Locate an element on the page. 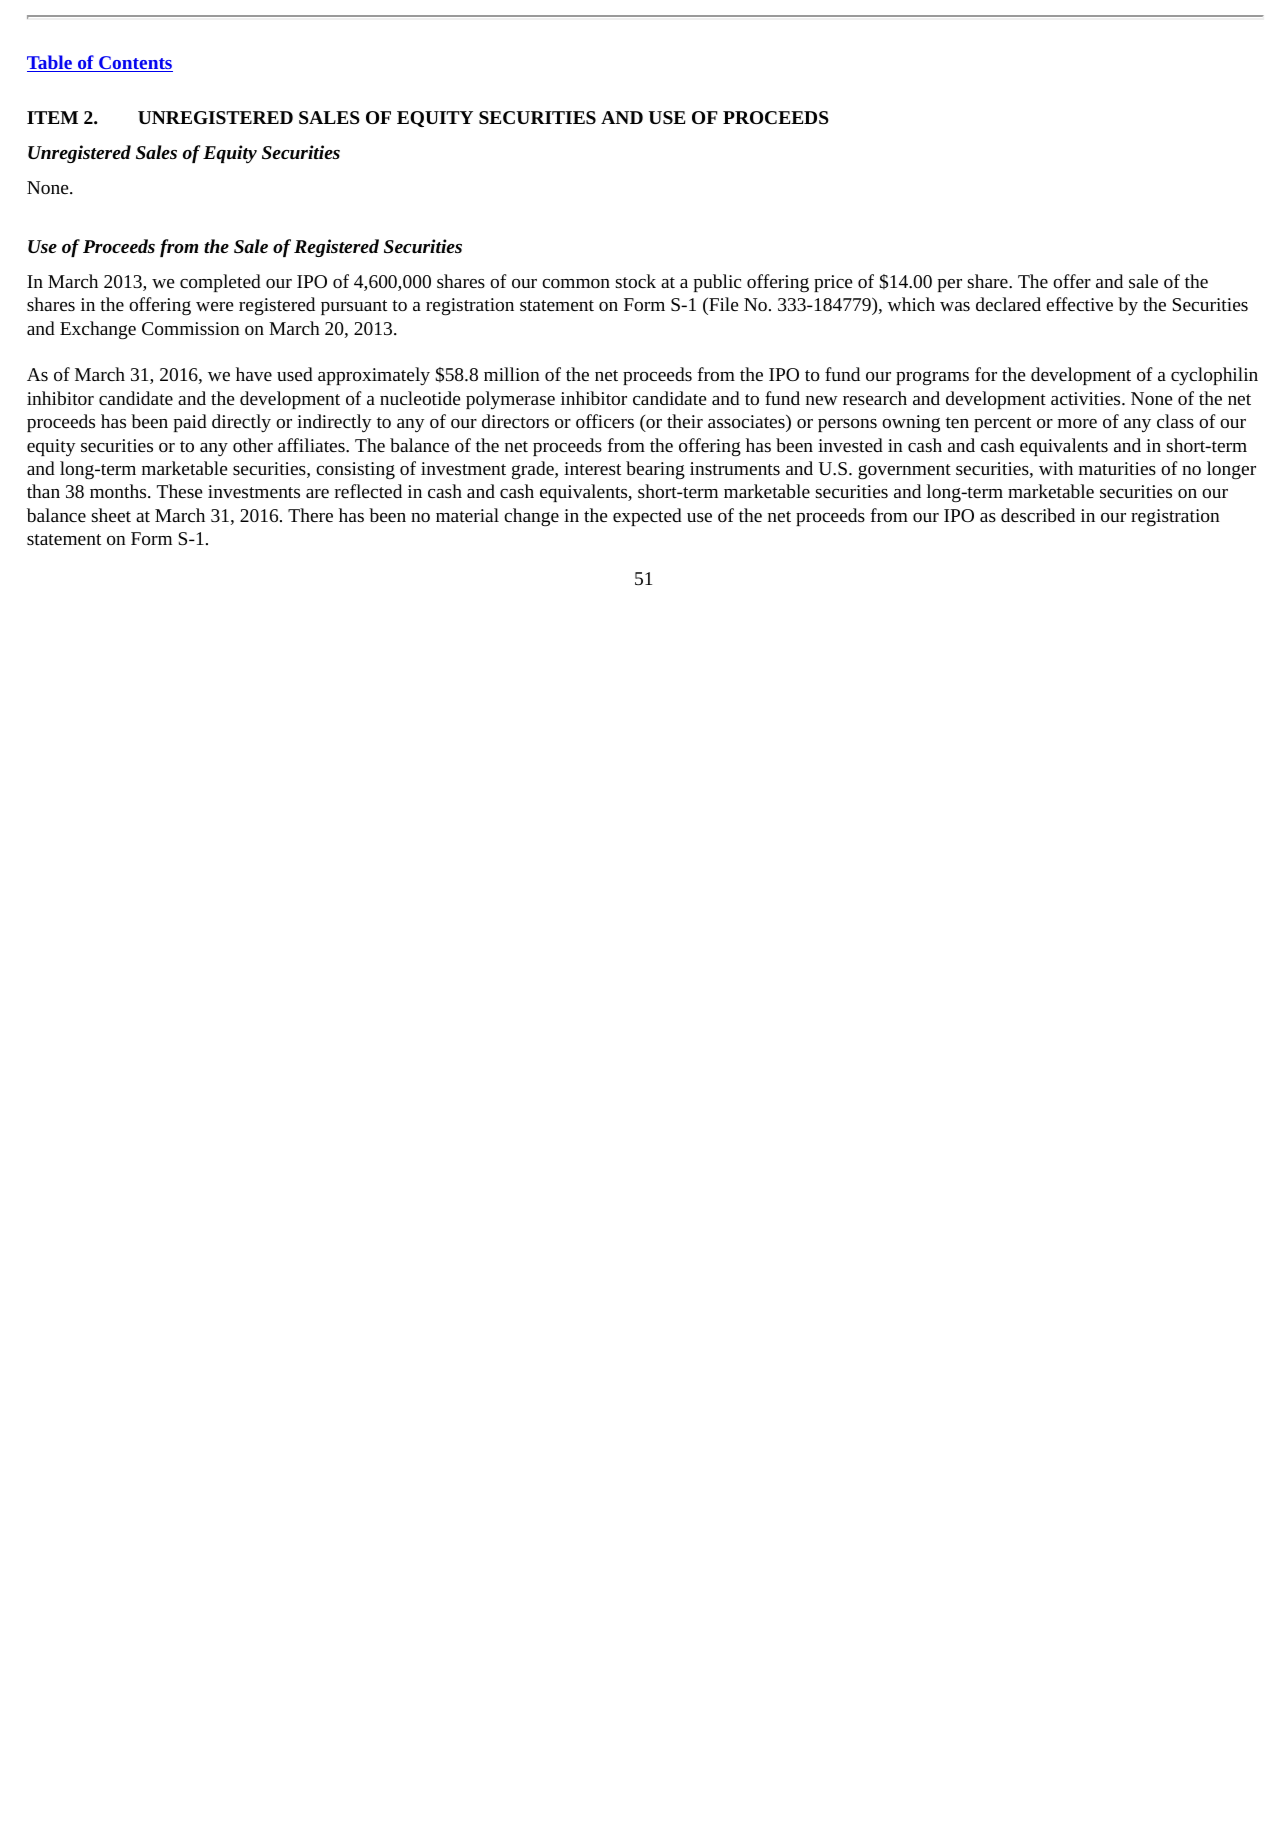 The width and height of the image is (1287, 1822). stock is located at coordinates (636, 281).
